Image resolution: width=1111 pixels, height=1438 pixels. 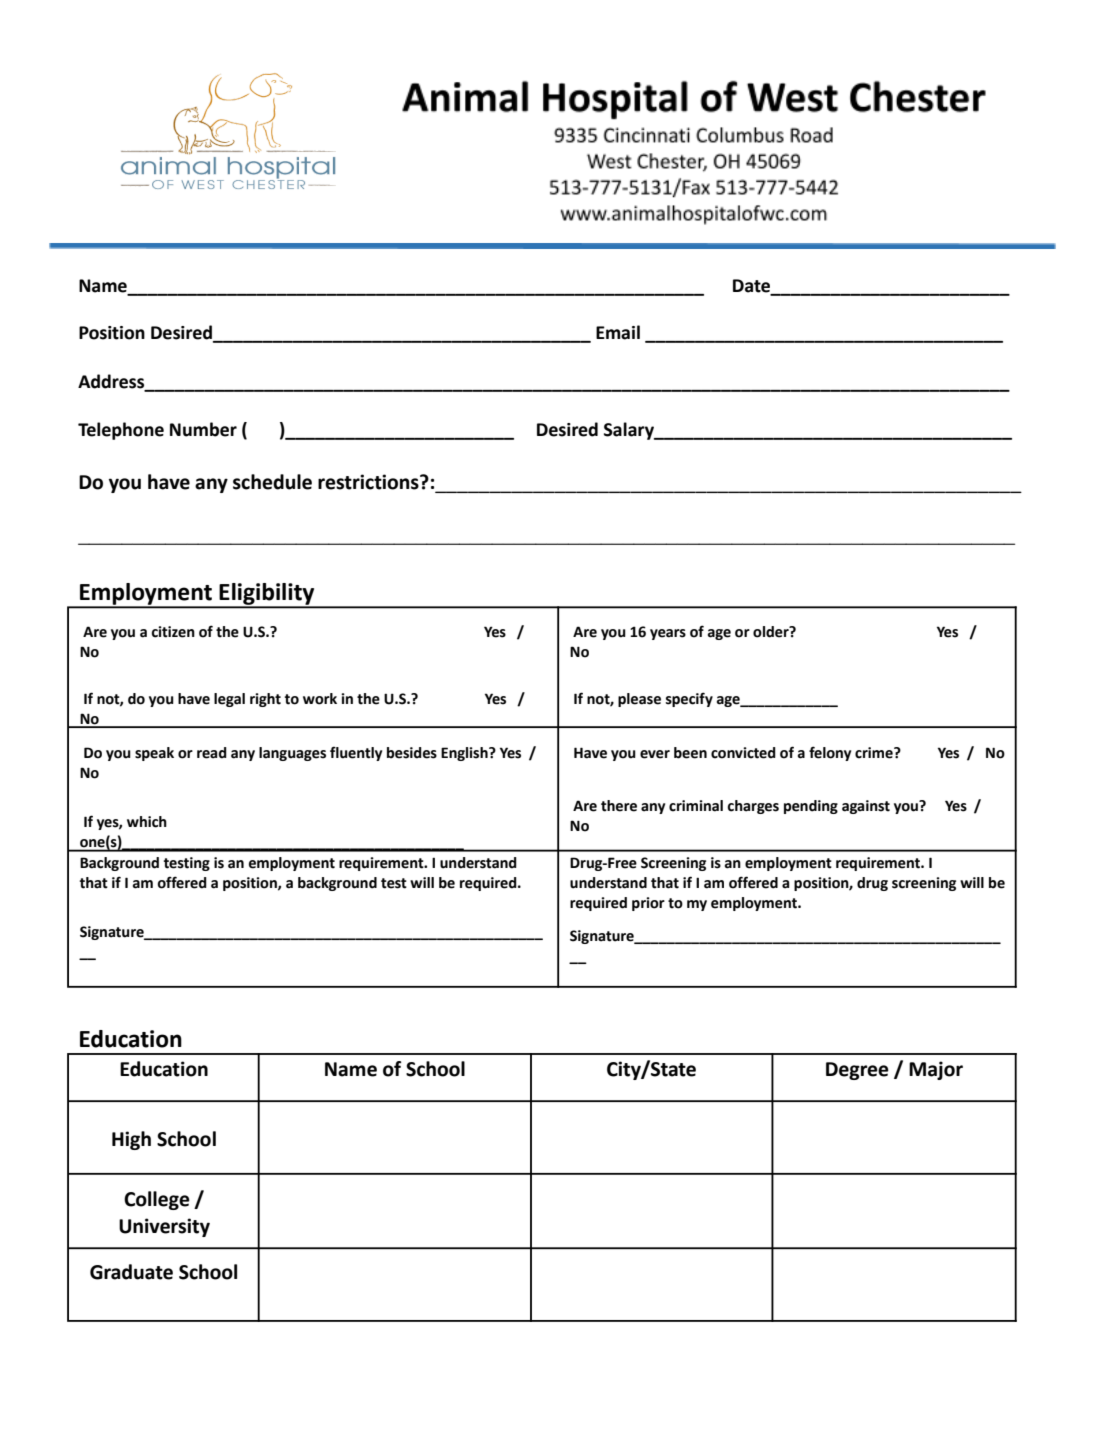 I want to click on Degree, so click(x=857, y=1071).
